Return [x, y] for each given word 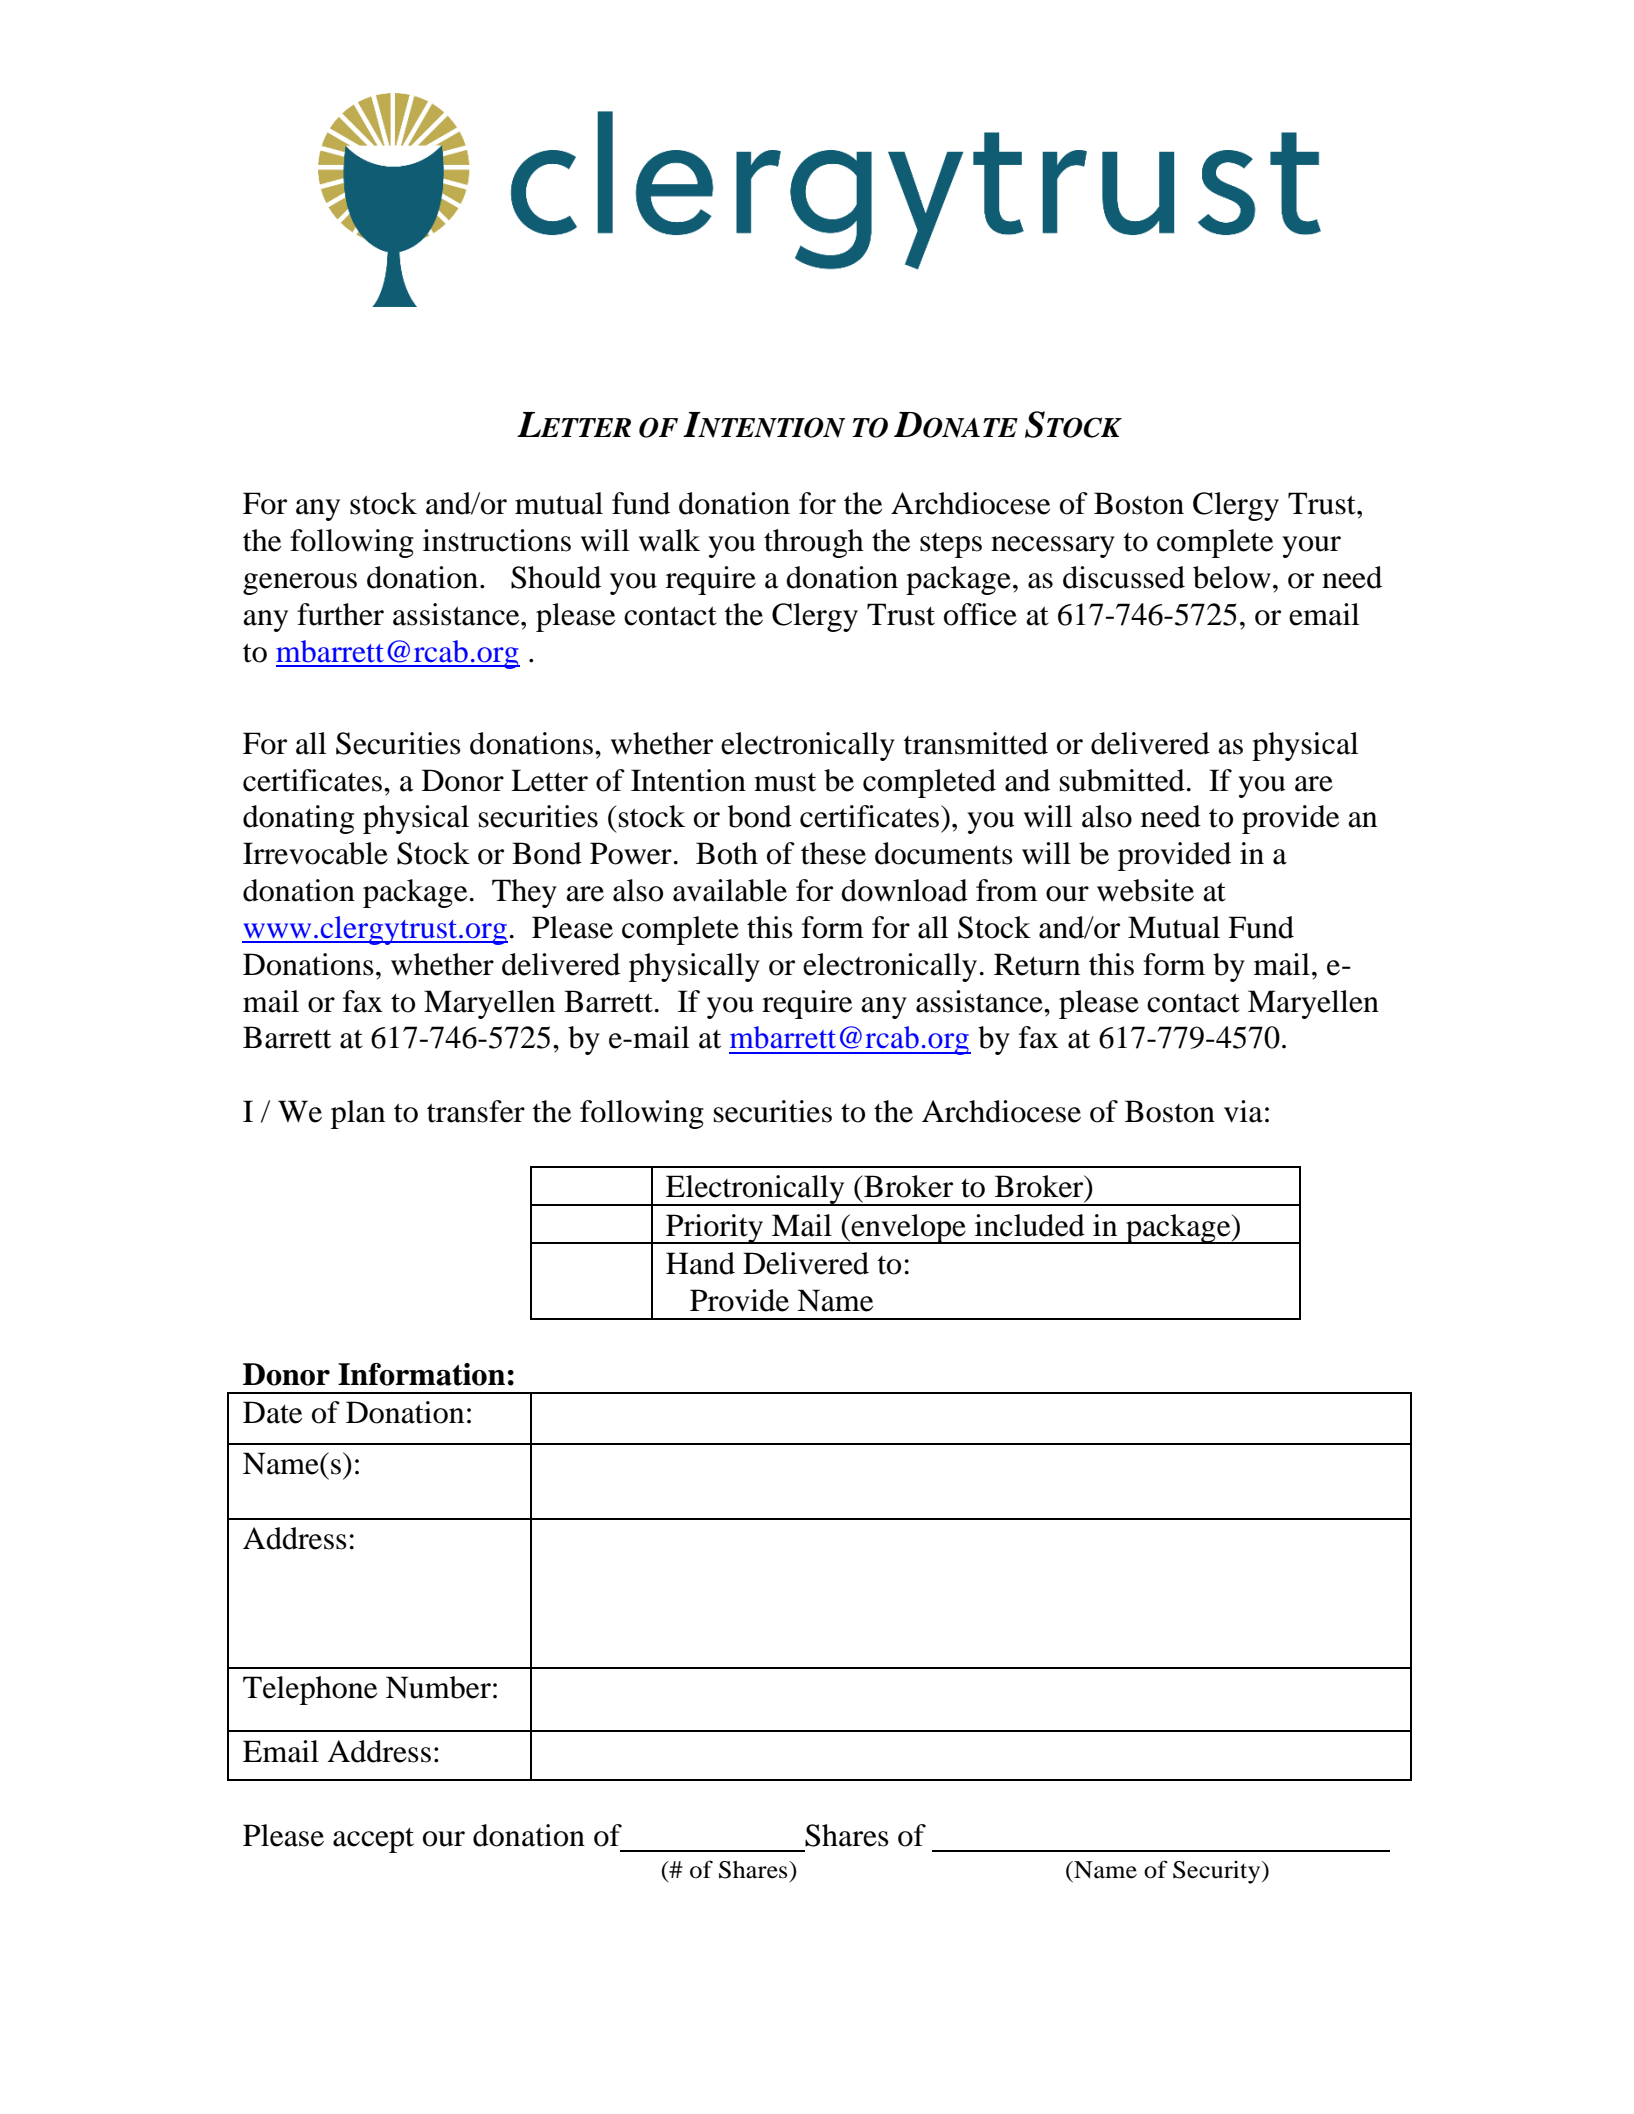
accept [373, 1840]
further [340, 614]
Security [1218, 1872]
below [1232, 577]
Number [438, 1687]
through [814, 543]
